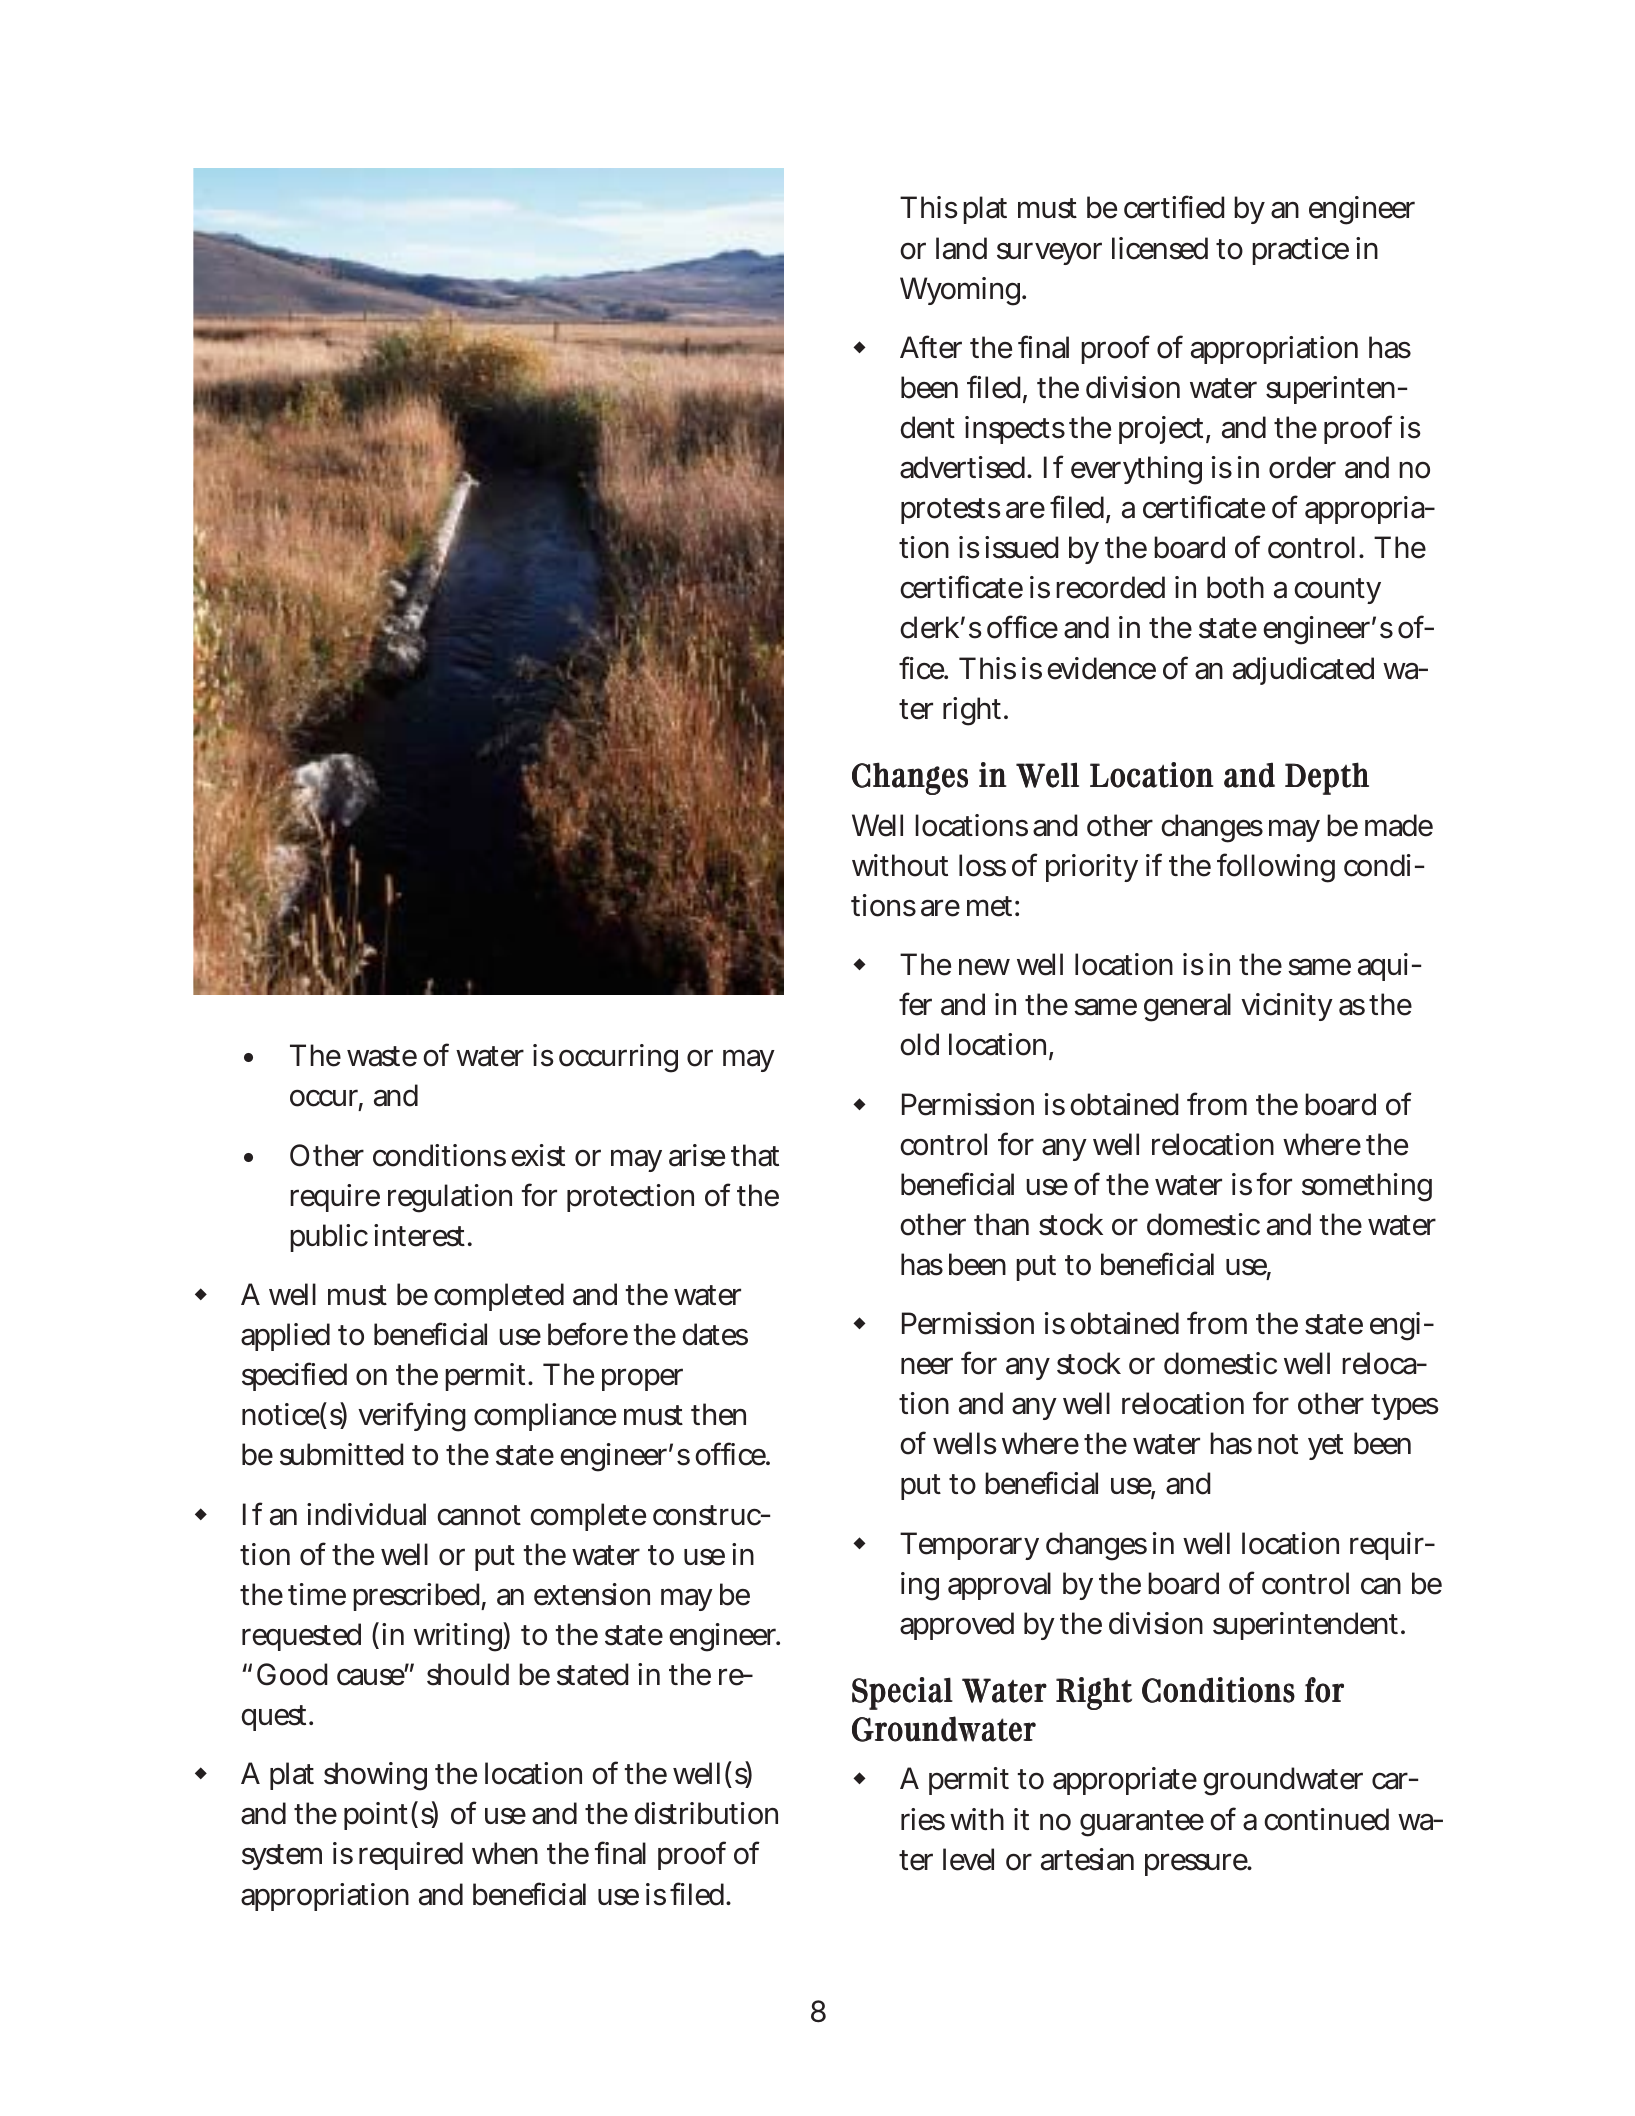  What do you see at coordinates (341, 1454) in the screenshot?
I see `submitted` at bounding box center [341, 1454].
